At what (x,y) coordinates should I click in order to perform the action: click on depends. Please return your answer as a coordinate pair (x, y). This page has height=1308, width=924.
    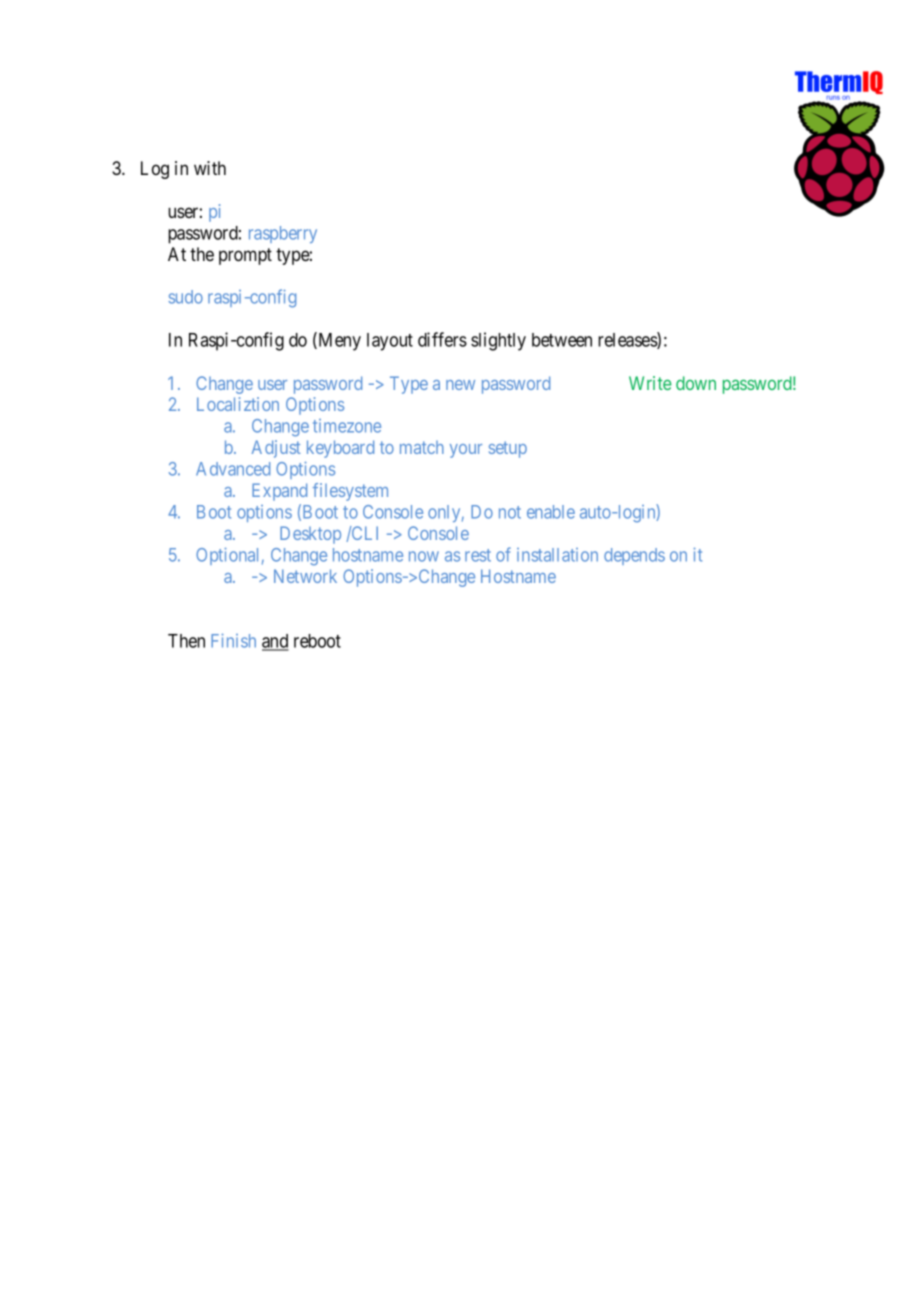
    Looking at the image, I should click on (634, 556).
